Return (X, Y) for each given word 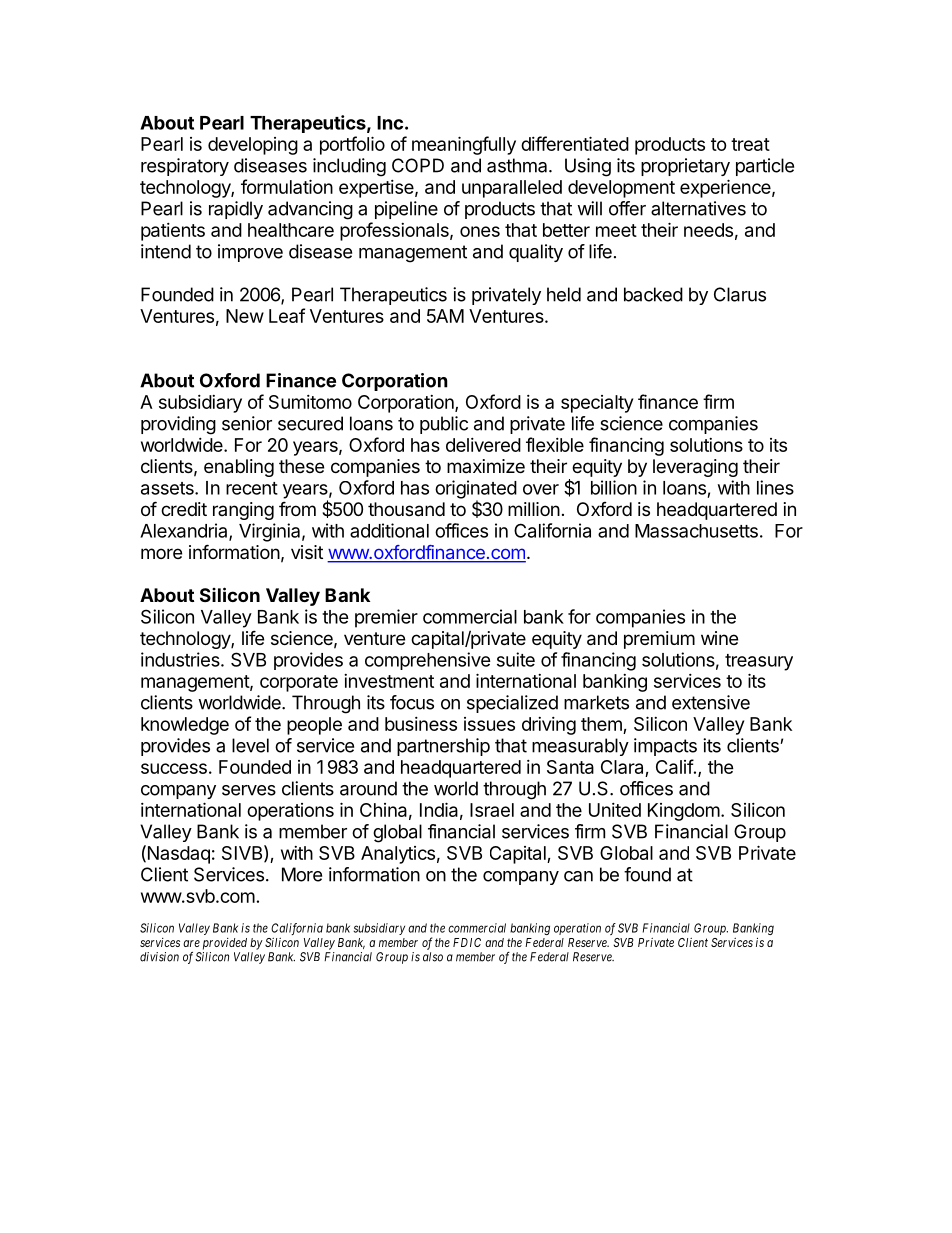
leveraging (695, 468)
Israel (492, 810)
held (564, 294)
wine (719, 638)
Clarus (740, 294)
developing (253, 146)
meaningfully (464, 145)
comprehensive (428, 661)
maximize (486, 466)
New (245, 316)
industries (181, 659)
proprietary (685, 167)
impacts (665, 747)
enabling (239, 468)
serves (249, 790)
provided (225, 944)
